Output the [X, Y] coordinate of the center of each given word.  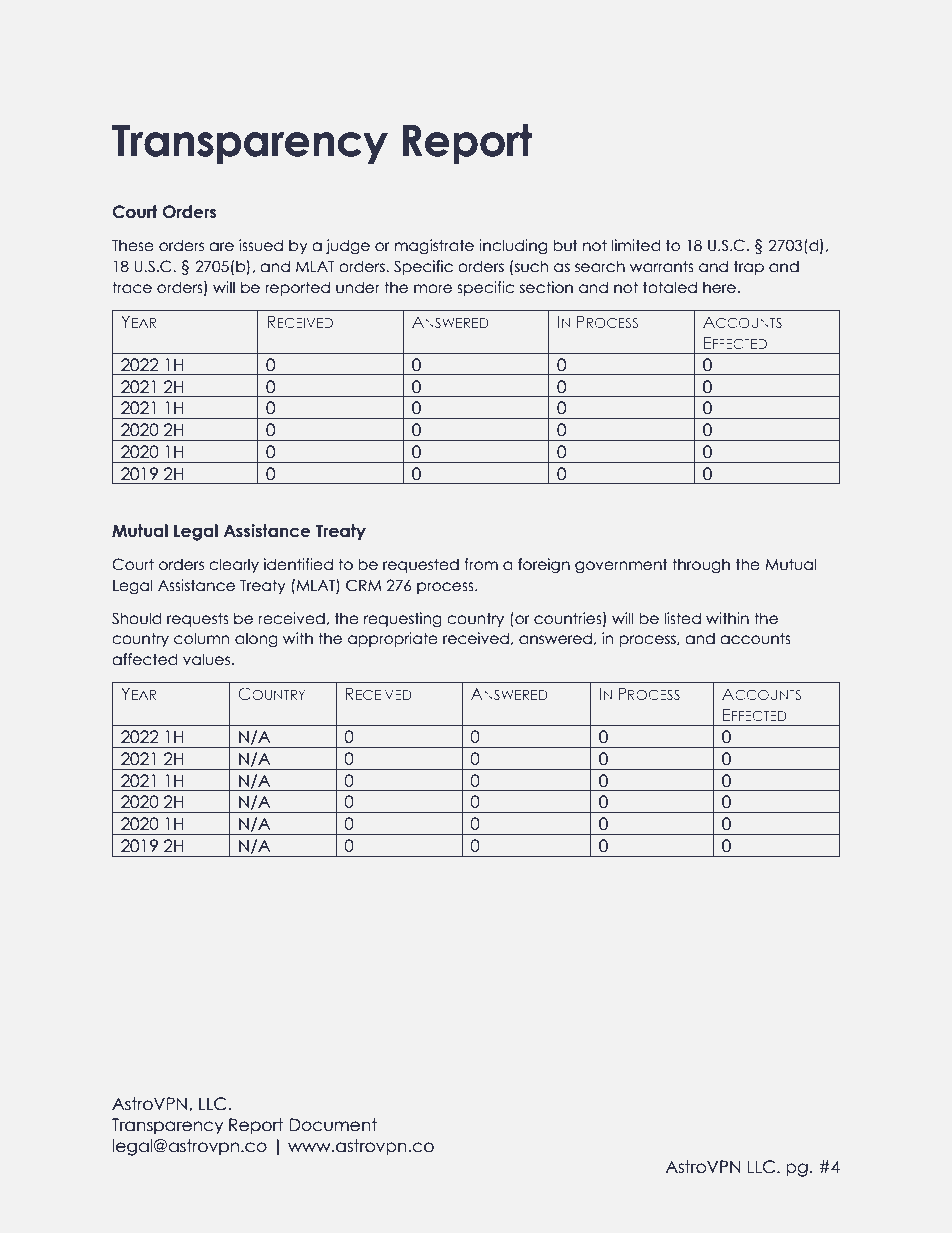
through [701, 565]
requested [421, 565]
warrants [662, 266]
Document [333, 1125]
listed [682, 618]
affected [144, 659]
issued [261, 245]
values [206, 659]
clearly [234, 565]
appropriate [393, 639]
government [621, 565]
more [433, 289]
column [201, 638]
